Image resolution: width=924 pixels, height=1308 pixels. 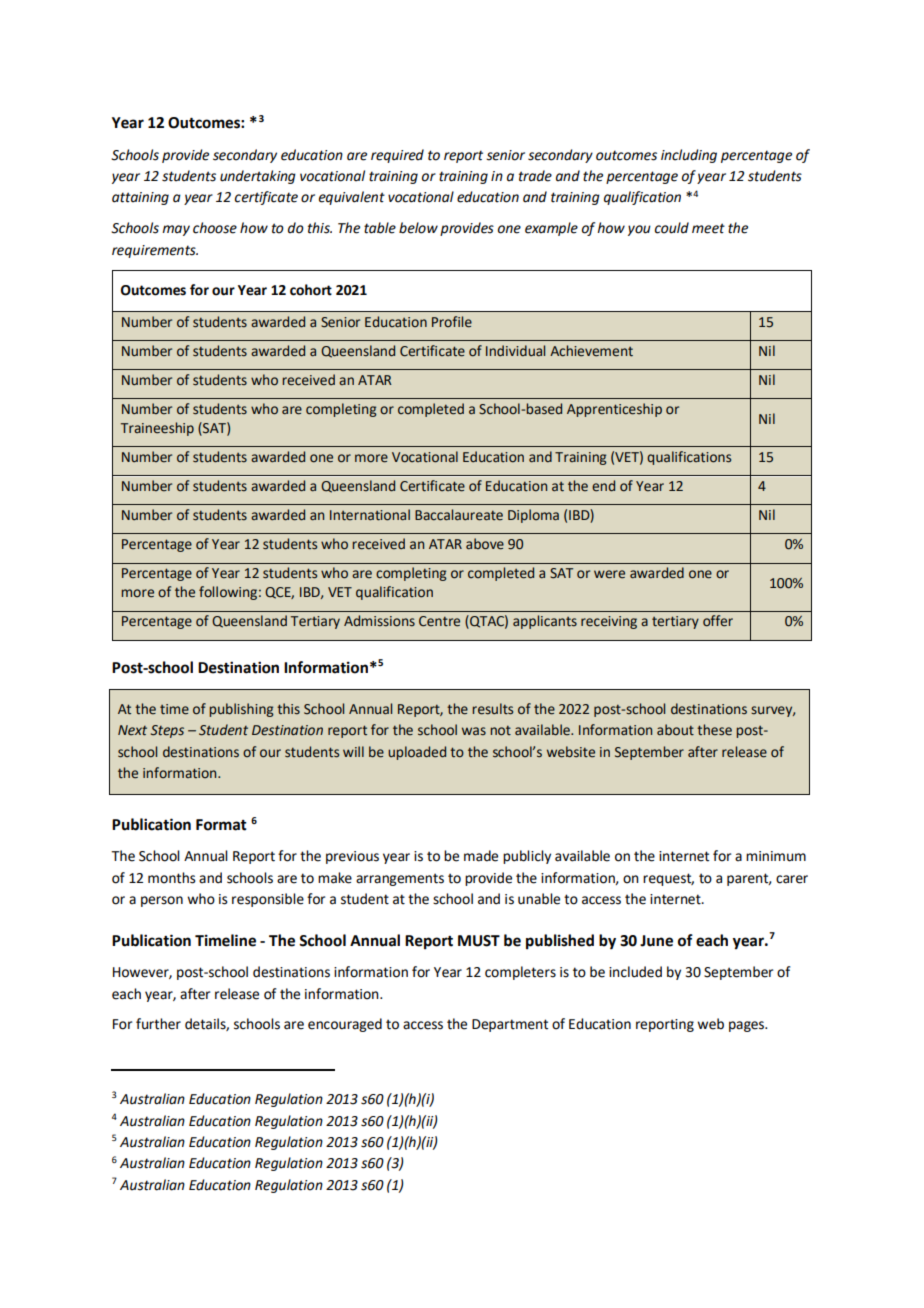 What do you see at coordinates (258, 177) in the screenshot?
I see `undertaking` at bounding box center [258, 177].
